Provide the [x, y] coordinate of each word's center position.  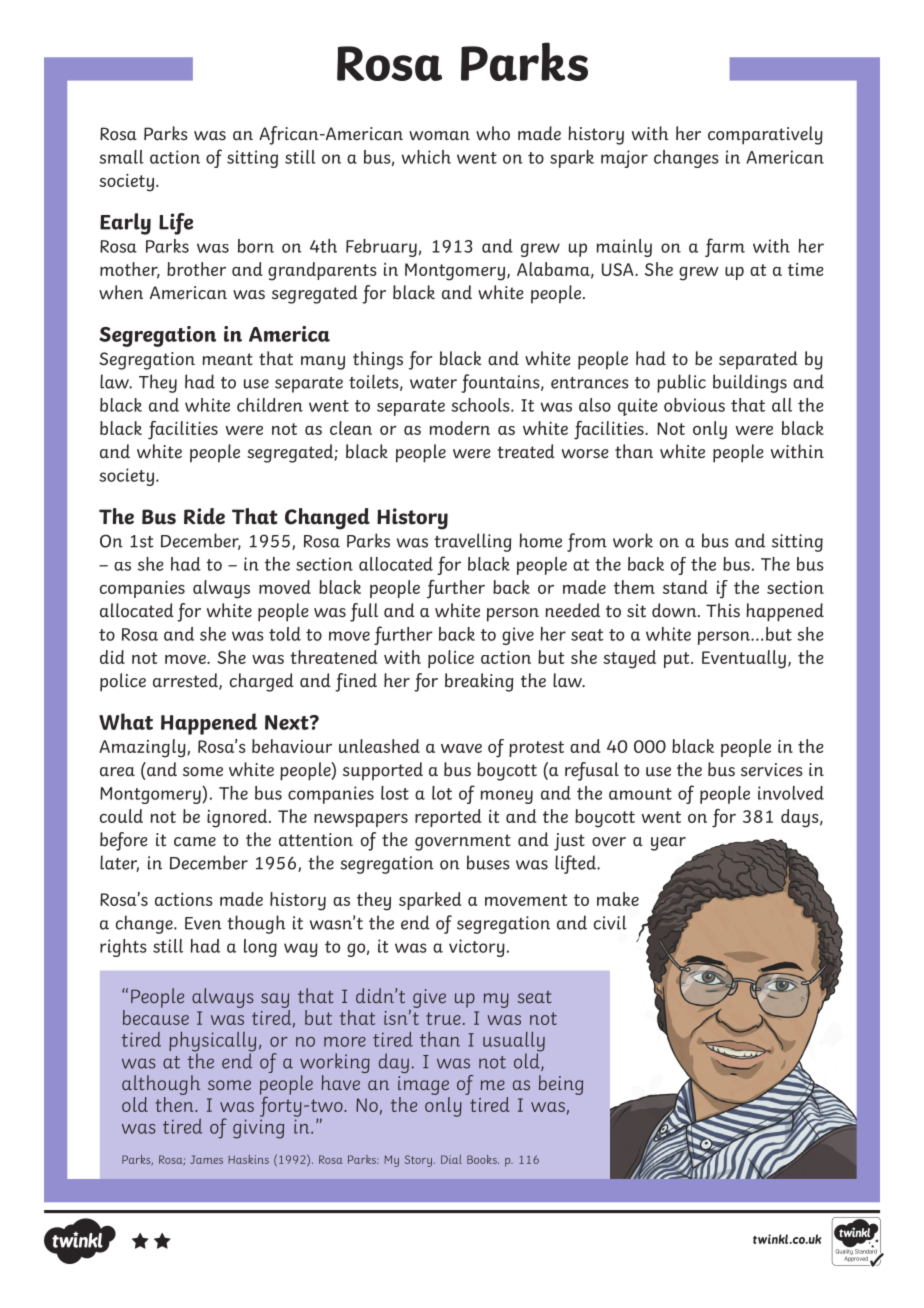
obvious [694, 405]
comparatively [765, 135]
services [772, 770]
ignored [238, 818]
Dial [451, 1159]
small [121, 157]
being [561, 1085]
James [206, 1159]
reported [448, 818]
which [426, 157]
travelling [472, 542]
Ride [204, 516]
